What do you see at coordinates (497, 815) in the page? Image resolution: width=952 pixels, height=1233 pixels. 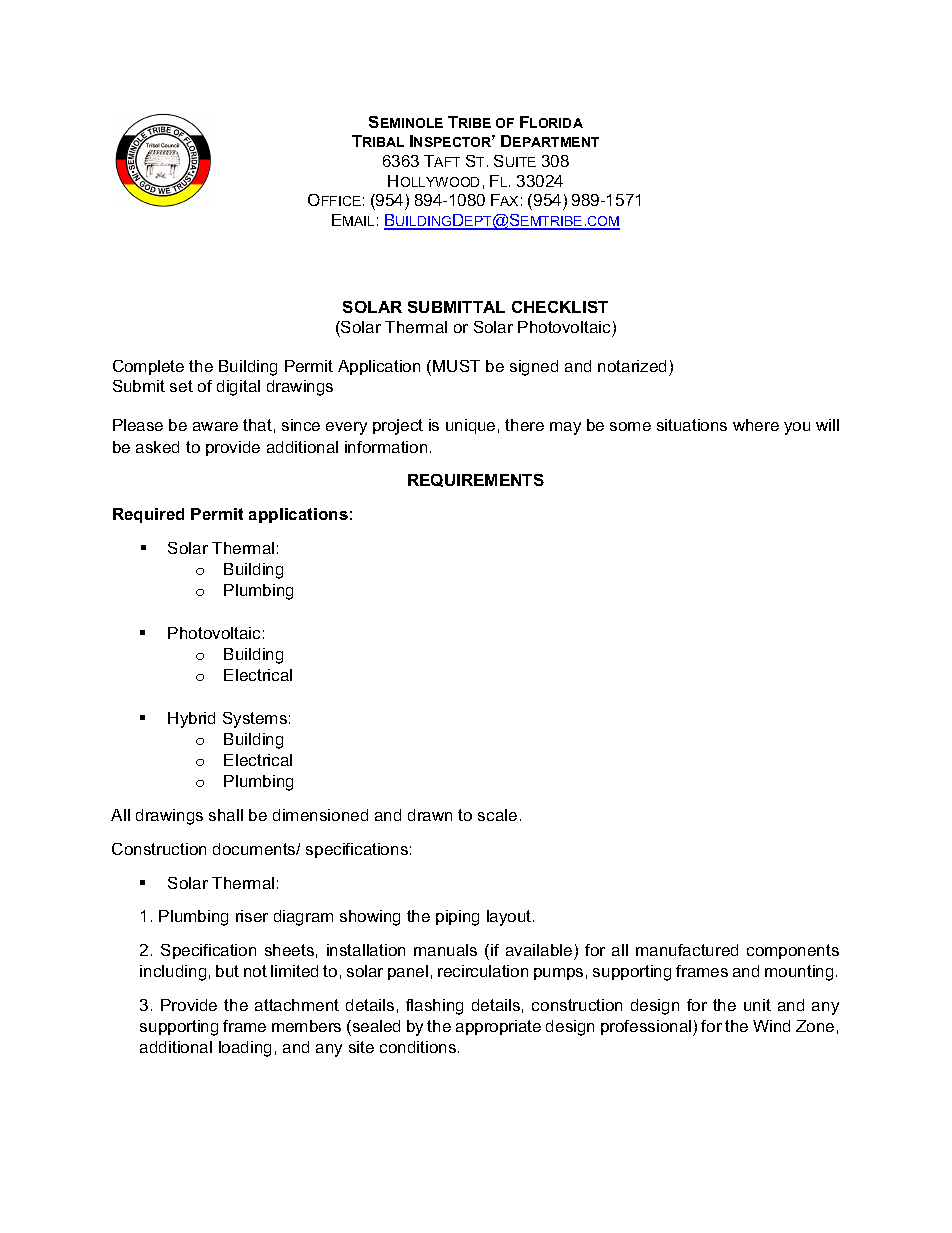 I see `scale` at bounding box center [497, 815].
